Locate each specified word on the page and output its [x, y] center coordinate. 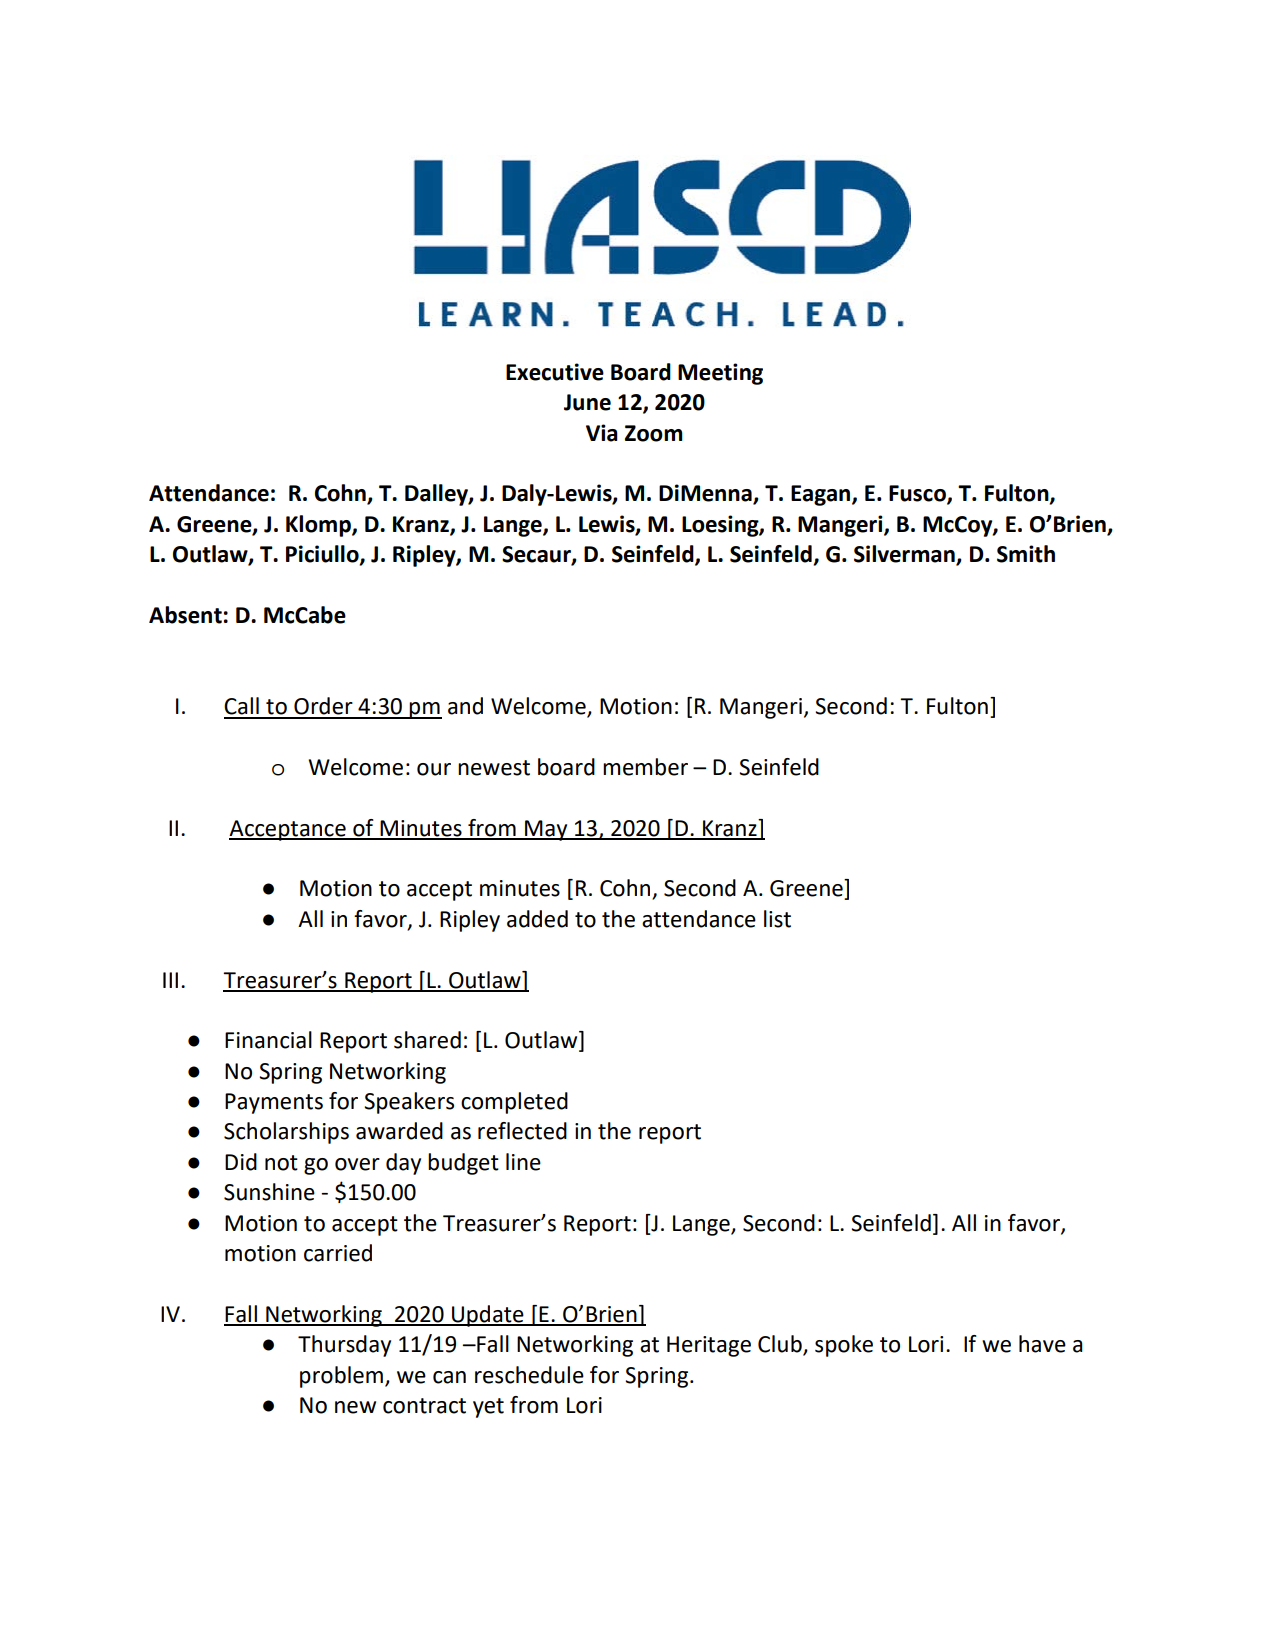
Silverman [905, 555]
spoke [844, 1346]
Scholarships [286, 1133]
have [1042, 1344]
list [777, 919]
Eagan [822, 495]
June [587, 402]
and [465, 706]
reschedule [529, 1375]
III [170, 980]
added [537, 919]
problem [341, 1377]
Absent [185, 615]
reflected [522, 1131]
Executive [555, 372]
